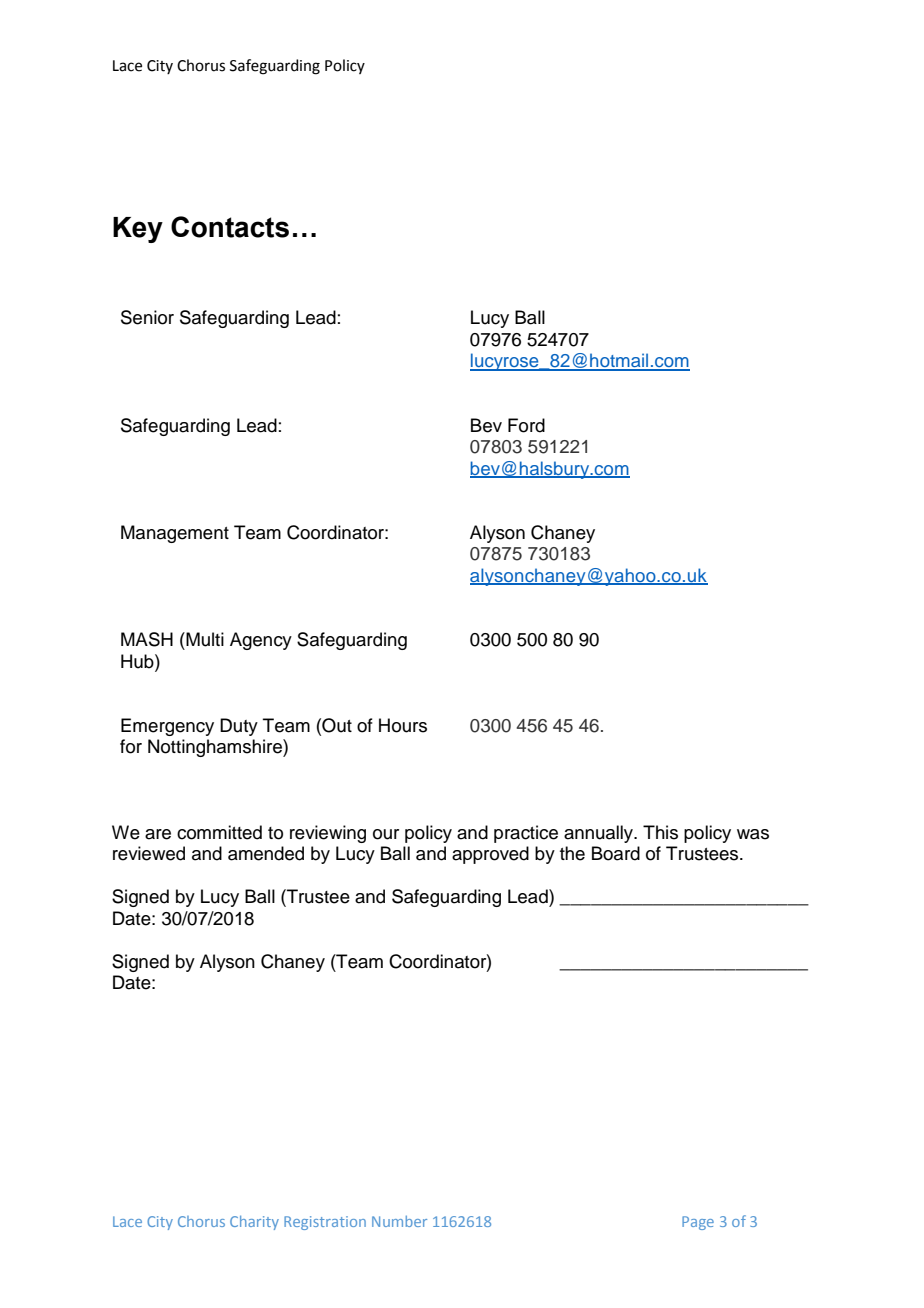 This document has width=924, height=1308. I want to click on Management, so click(175, 534).
